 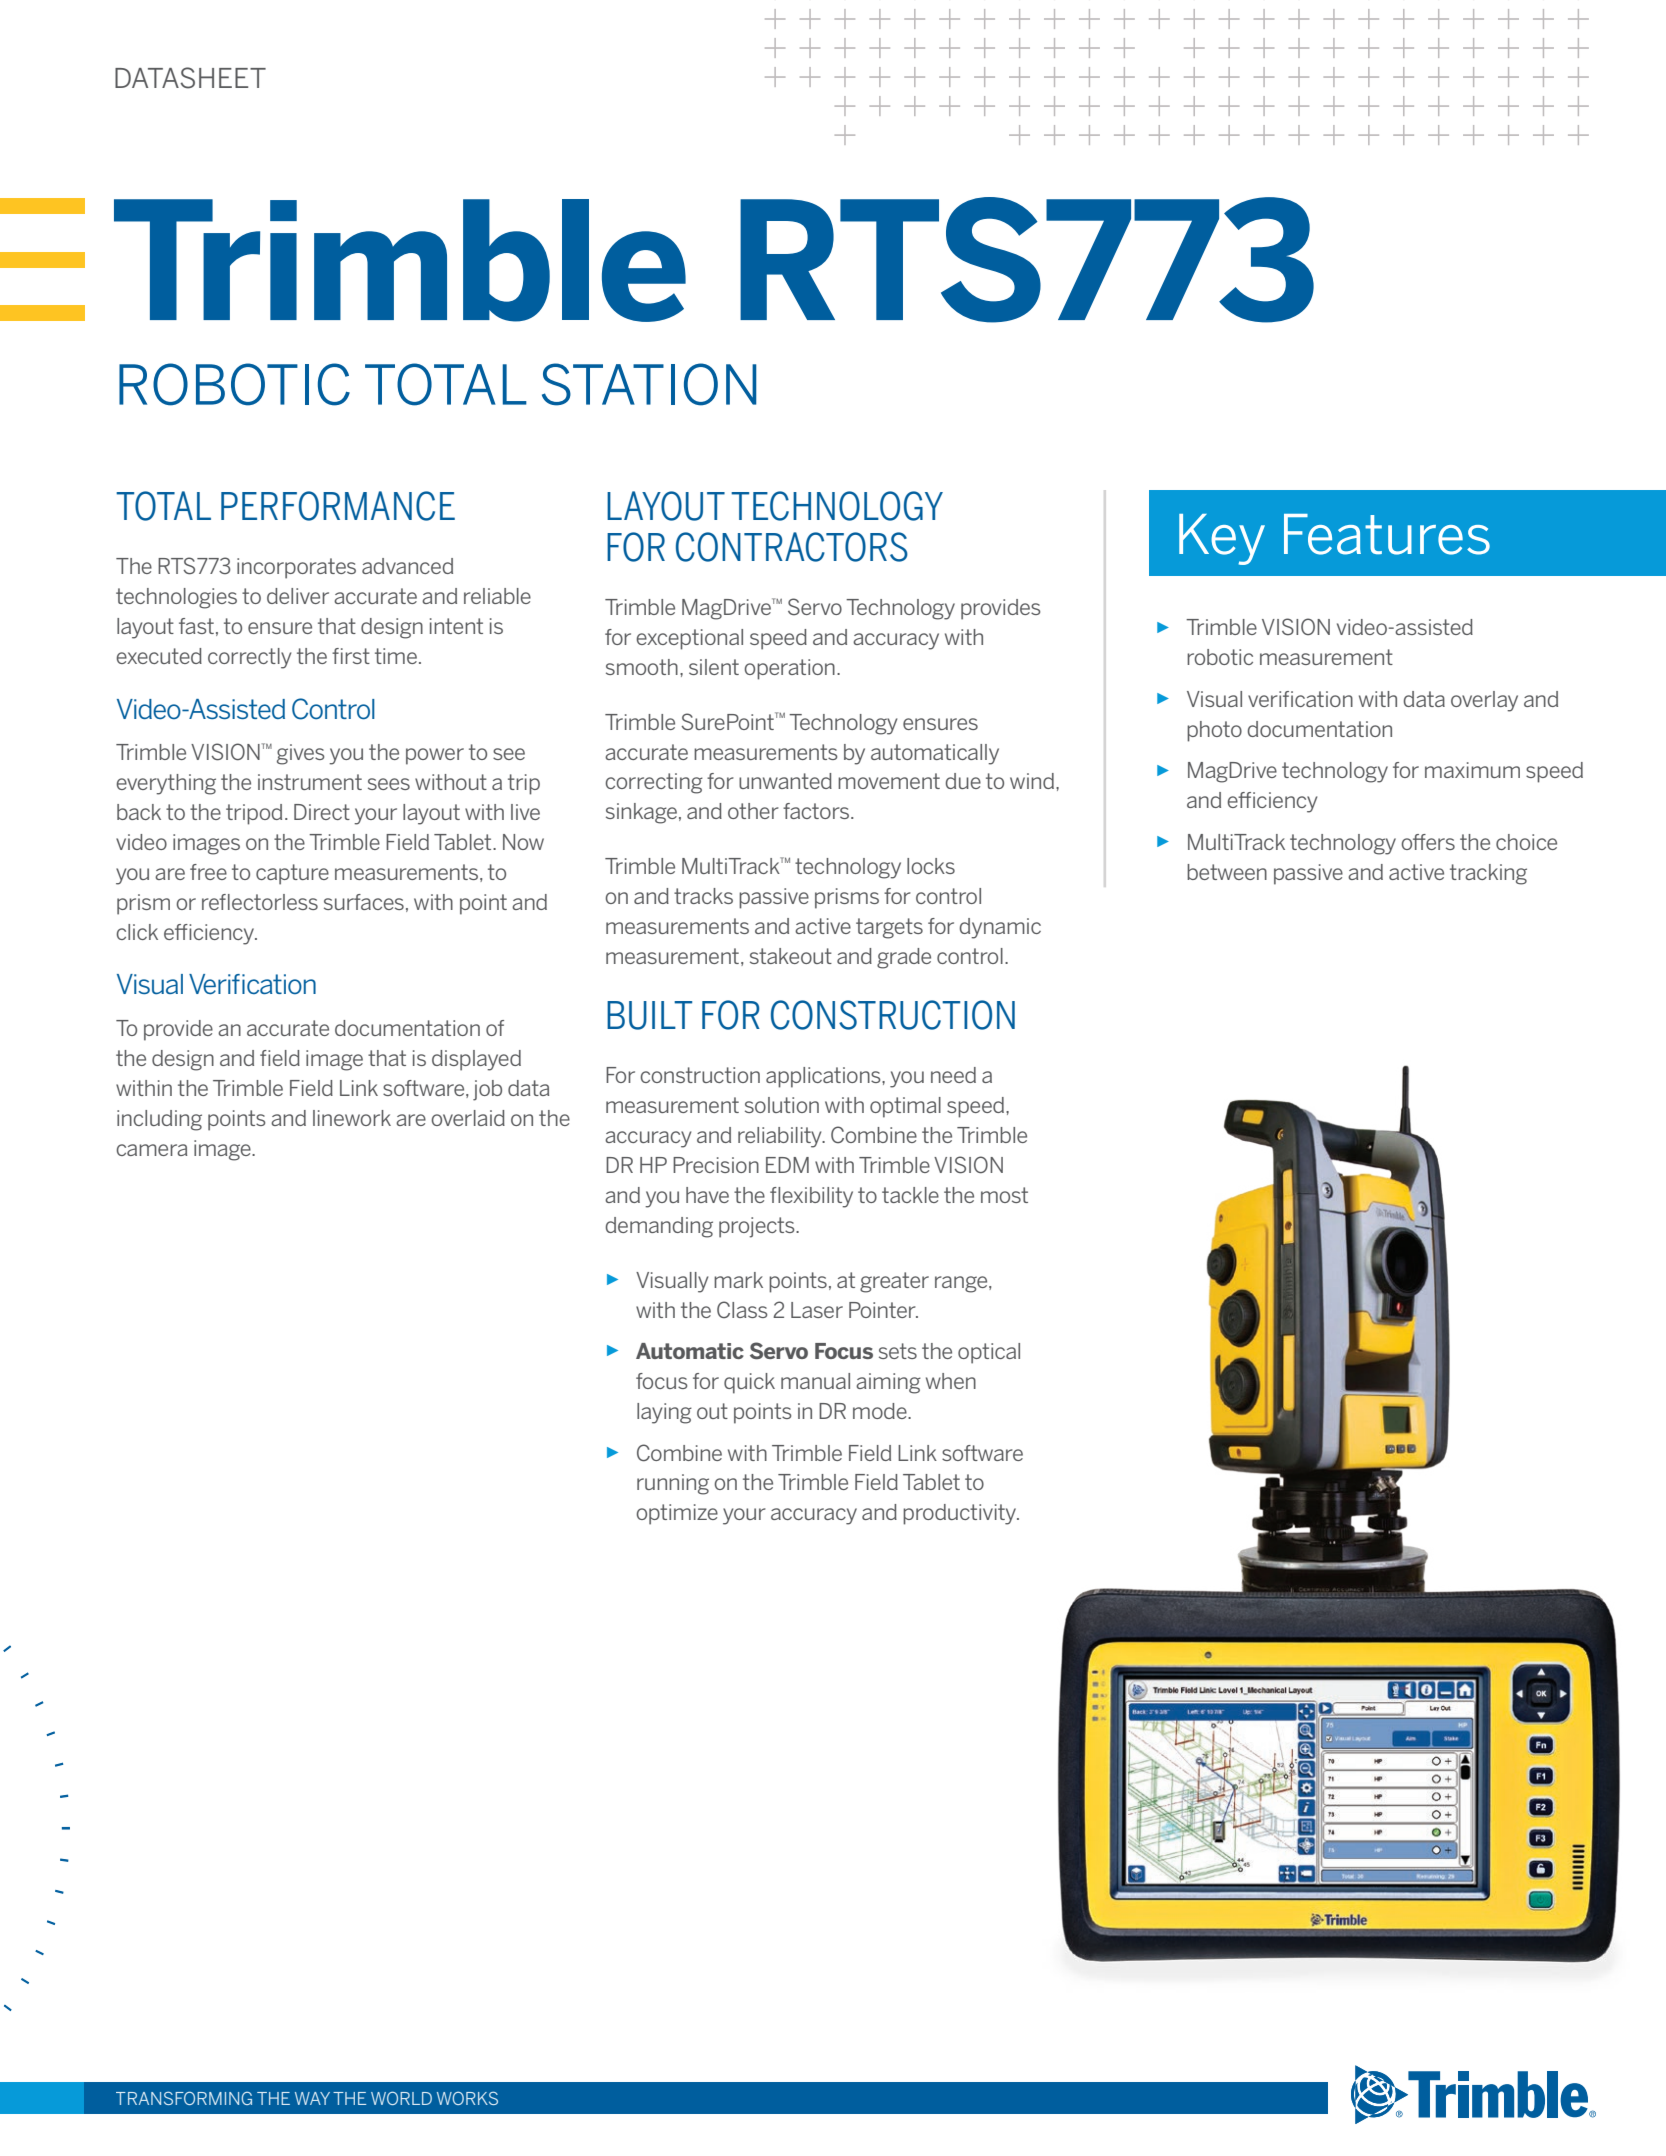 What do you see at coordinates (338, 506) in the page?
I see `PERFORMANCE` at bounding box center [338, 506].
